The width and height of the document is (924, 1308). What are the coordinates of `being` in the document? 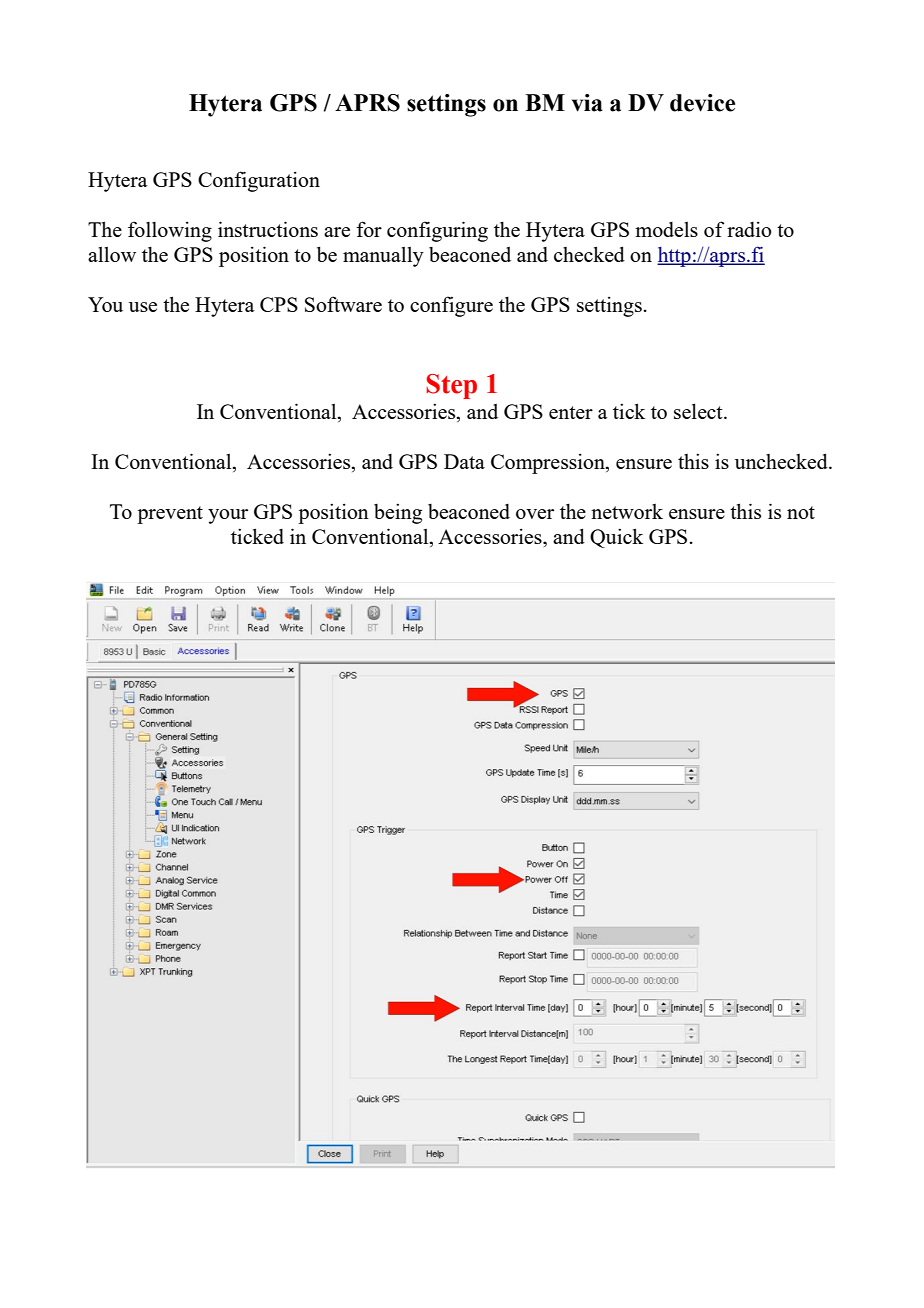 It's located at (398, 513).
